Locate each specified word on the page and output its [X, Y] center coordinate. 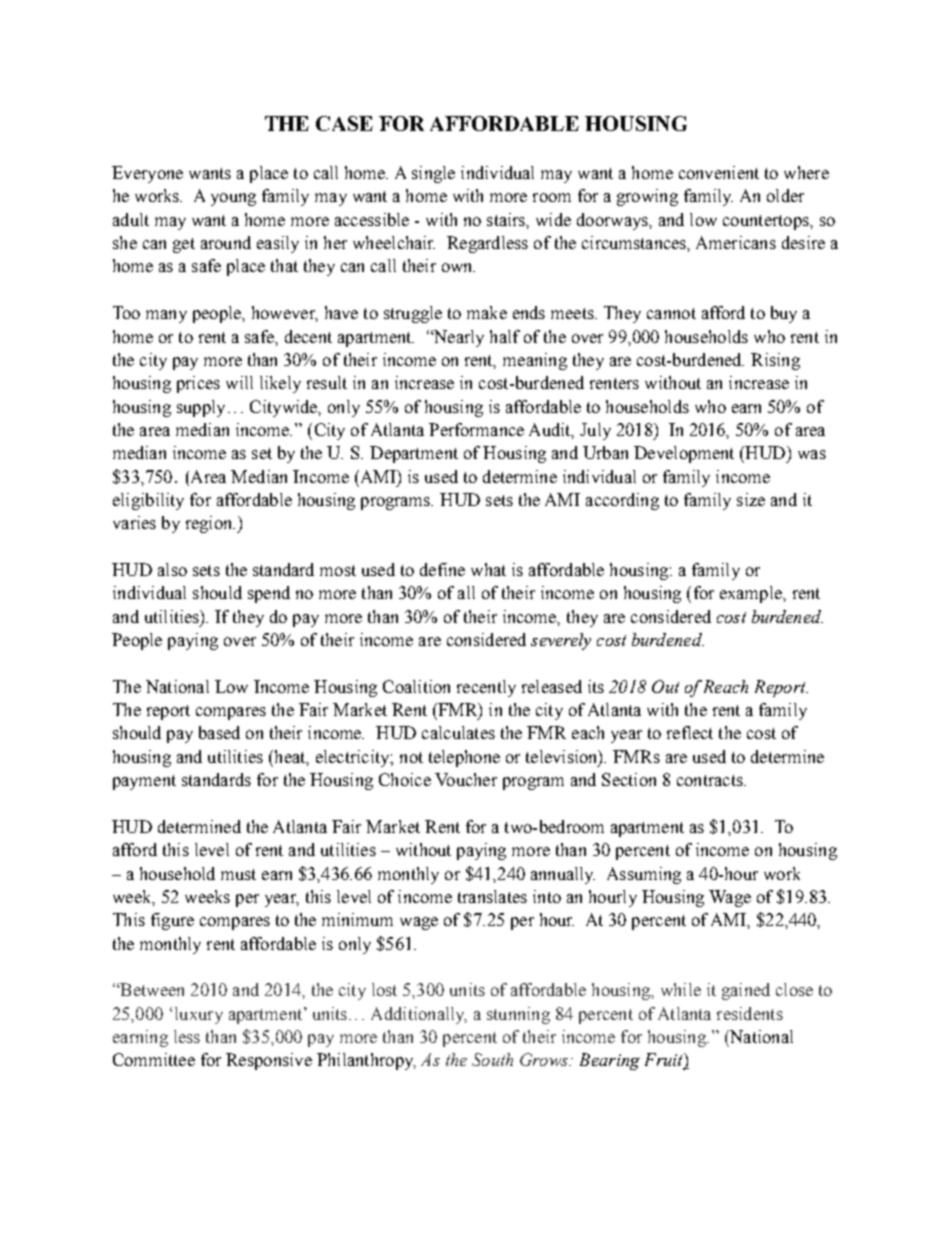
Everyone [147, 174]
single [433, 174]
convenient [719, 172]
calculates [458, 732]
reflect [690, 732]
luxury [199, 1015]
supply [201, 408]
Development [684, 454]
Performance [476, 429]
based [219, 732]
